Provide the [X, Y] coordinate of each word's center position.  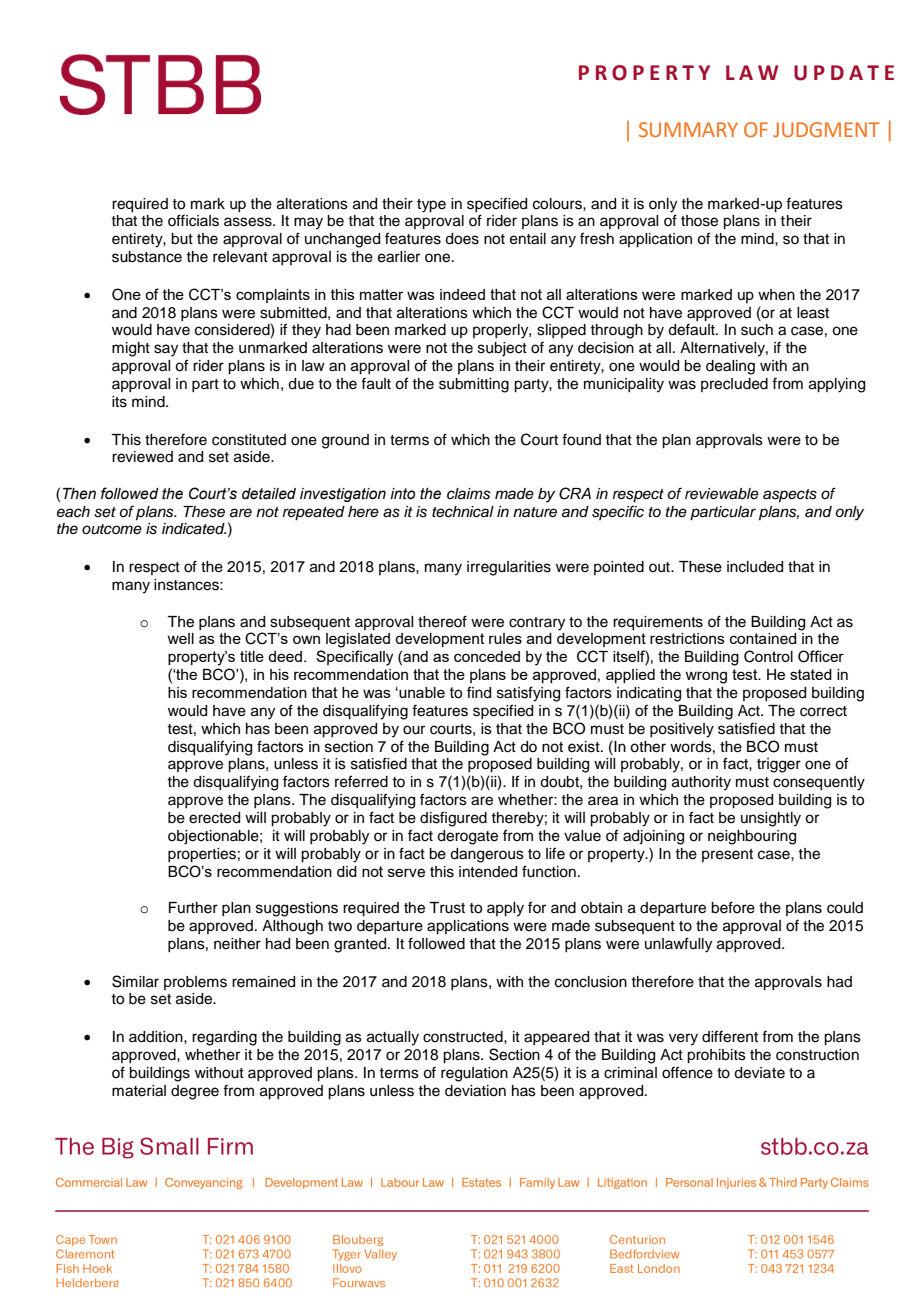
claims [468, 494]
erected [214, 818]
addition [157, 1037]
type [431, 206]
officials [193, 220]
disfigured [453, 819]
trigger [779, 765]
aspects [790, 496]
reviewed [142, 457]
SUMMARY [688, 129]
